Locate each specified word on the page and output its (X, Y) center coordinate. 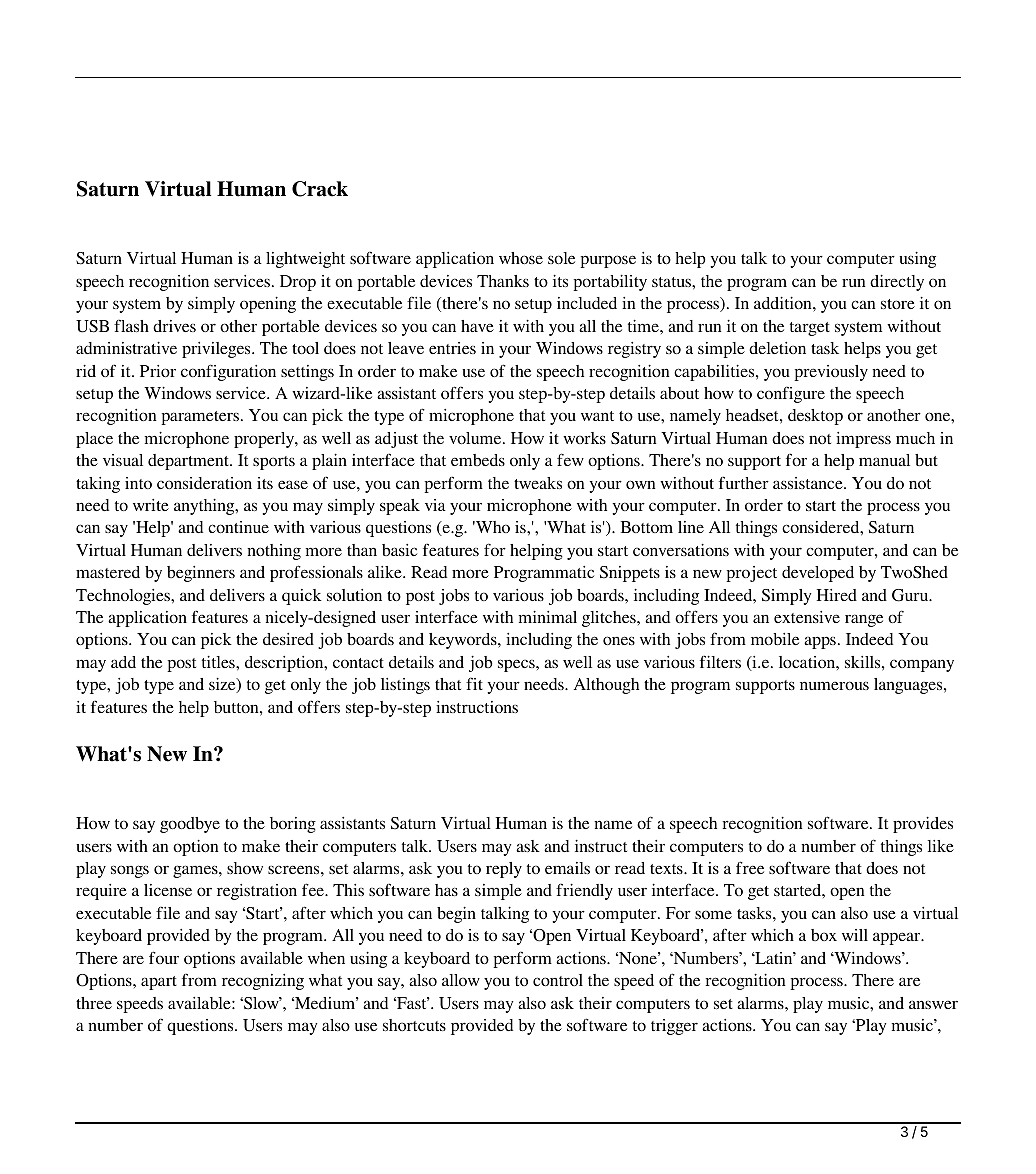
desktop (815, 417)
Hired (837, 595)
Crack (320, 189)
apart (159, 983)
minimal (548, 617)
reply (504, 870)
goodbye (190, 825)
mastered (108, 572)
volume (476, 438)
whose (521, 258)
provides (923, 825)
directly (897, 283)
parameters (201, 418)
